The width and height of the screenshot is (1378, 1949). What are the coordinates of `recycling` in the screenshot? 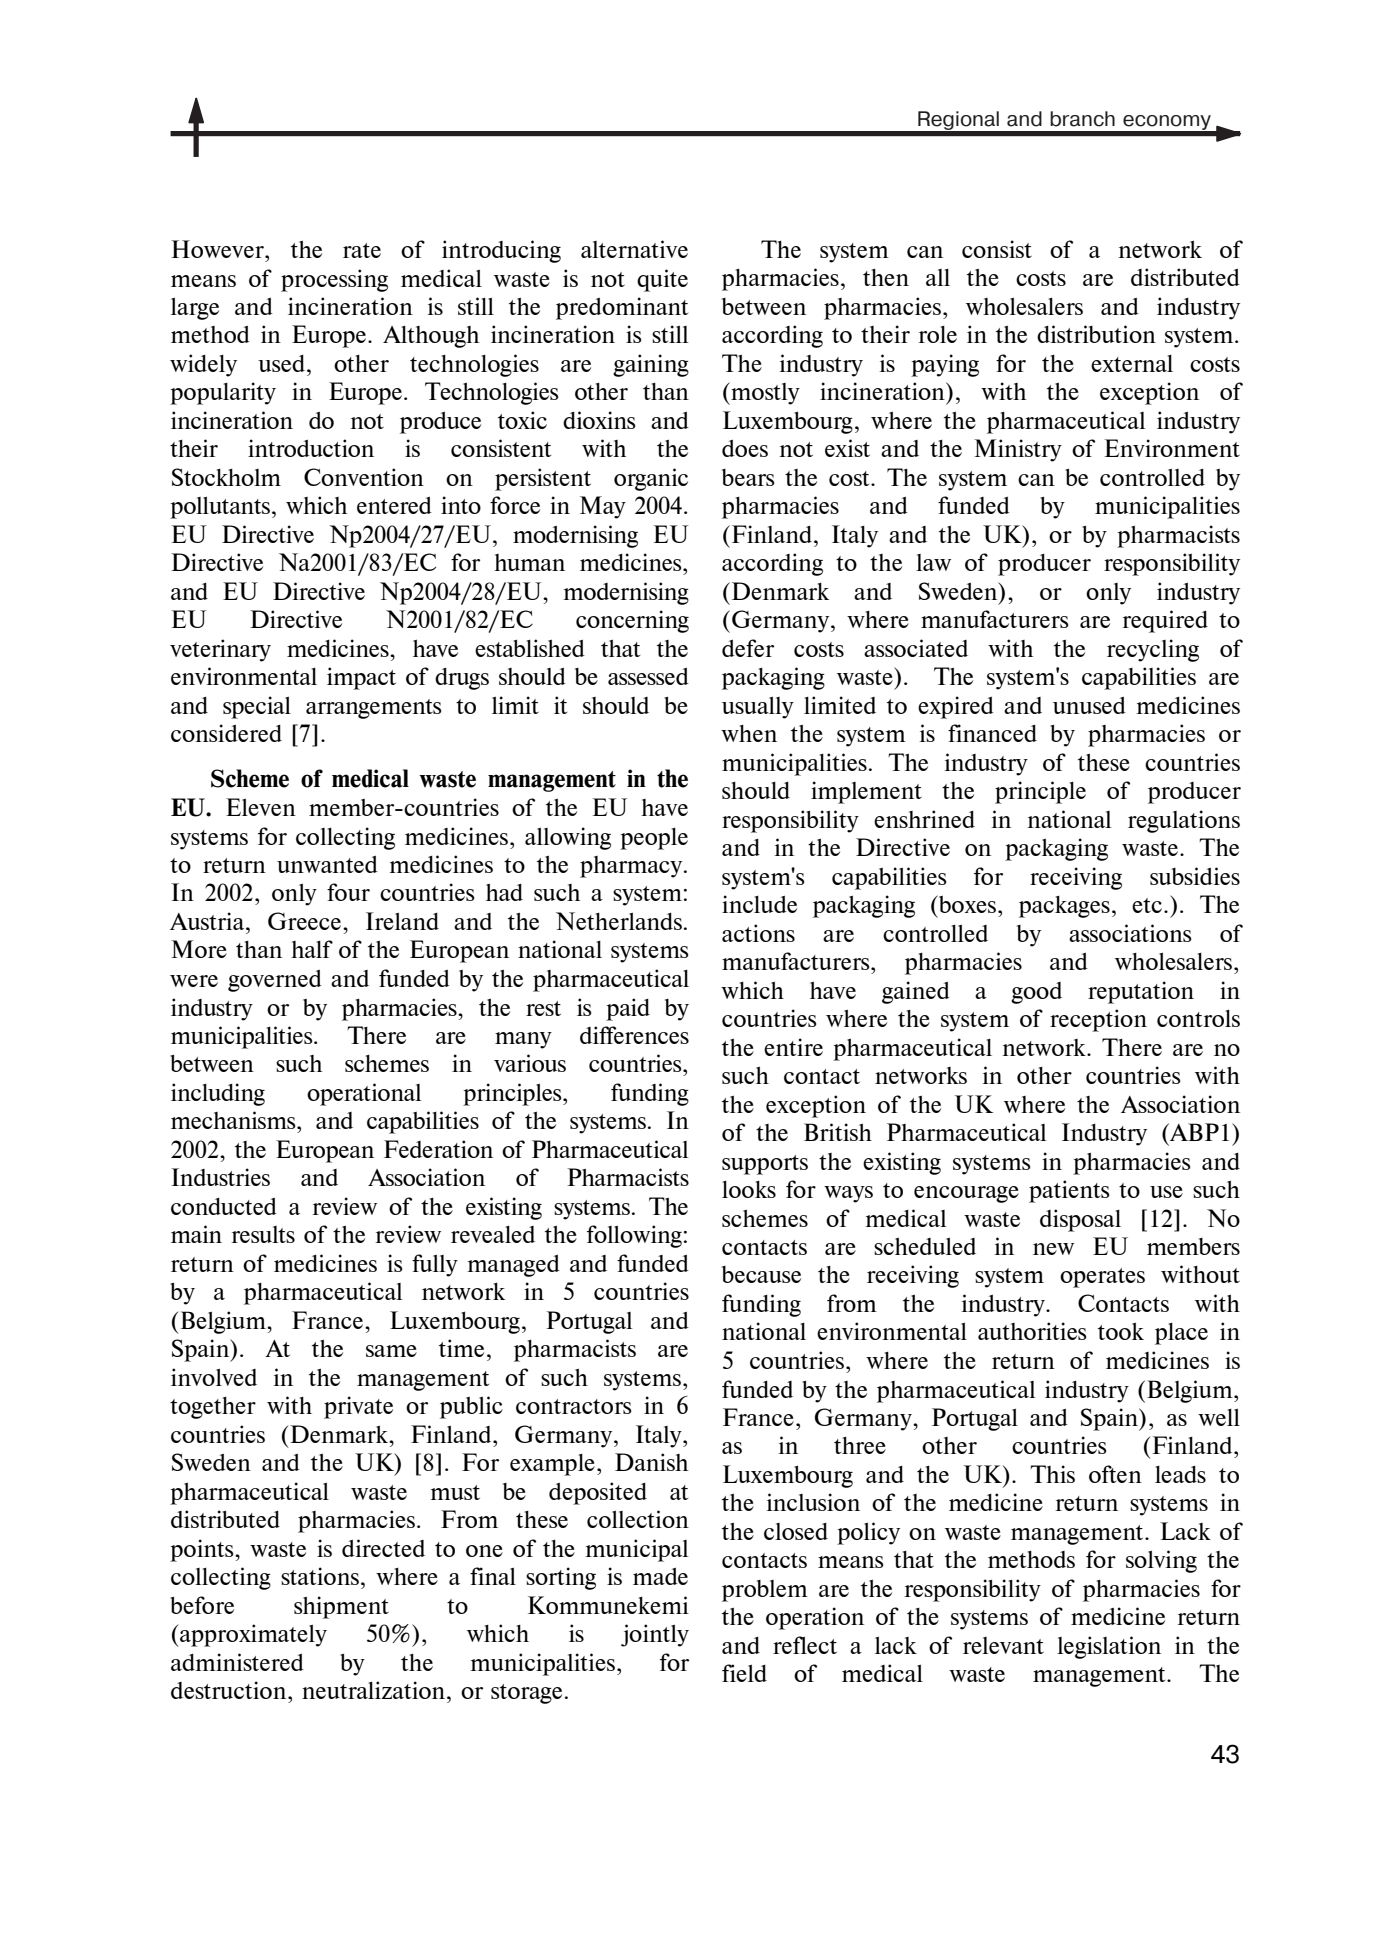 It's located at (1153, 650).
